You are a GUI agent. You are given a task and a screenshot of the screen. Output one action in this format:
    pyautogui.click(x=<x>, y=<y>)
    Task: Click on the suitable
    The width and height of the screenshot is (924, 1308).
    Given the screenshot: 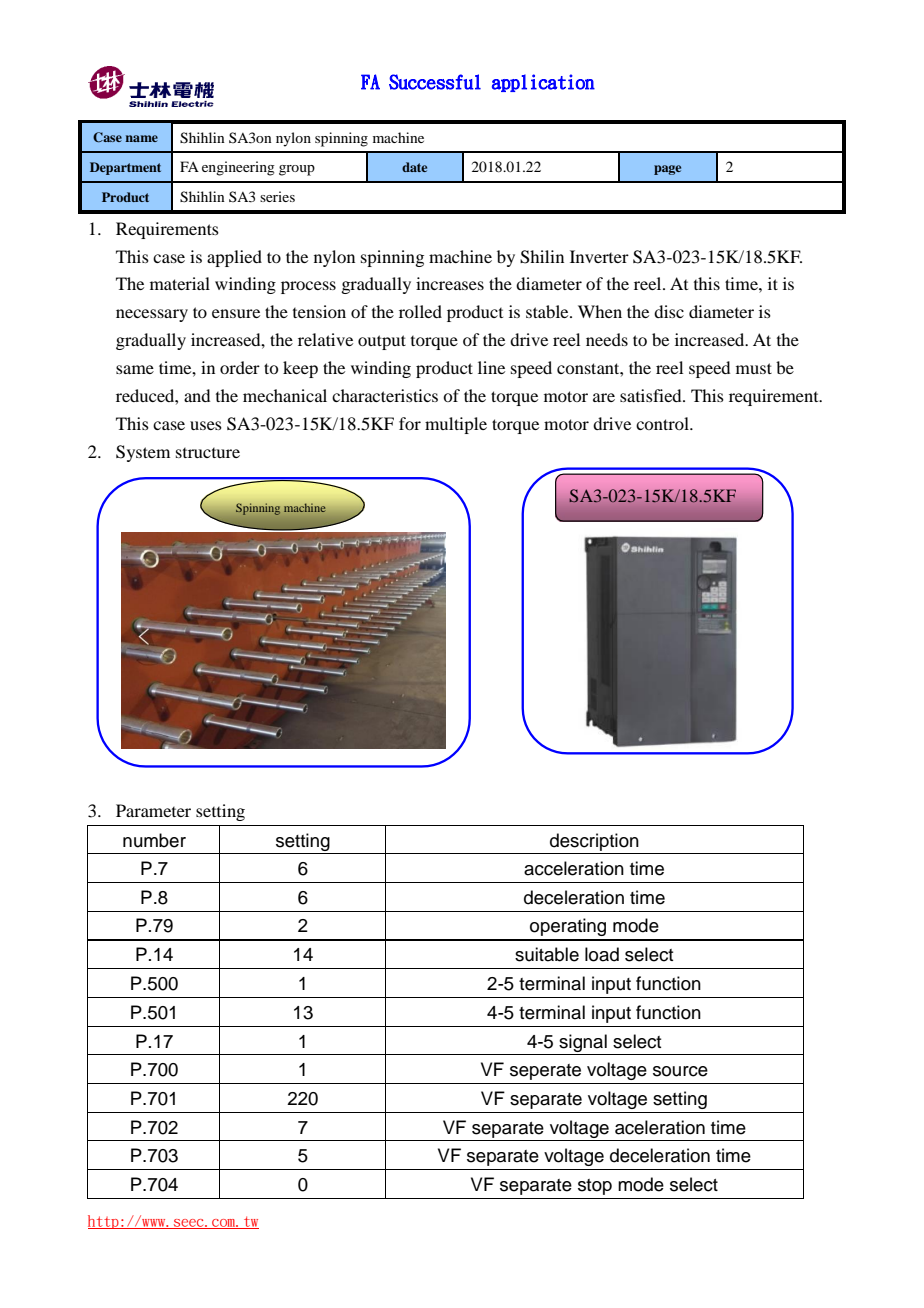 What is the action you would take?
    pyautogui.click(x=547, y=954)
